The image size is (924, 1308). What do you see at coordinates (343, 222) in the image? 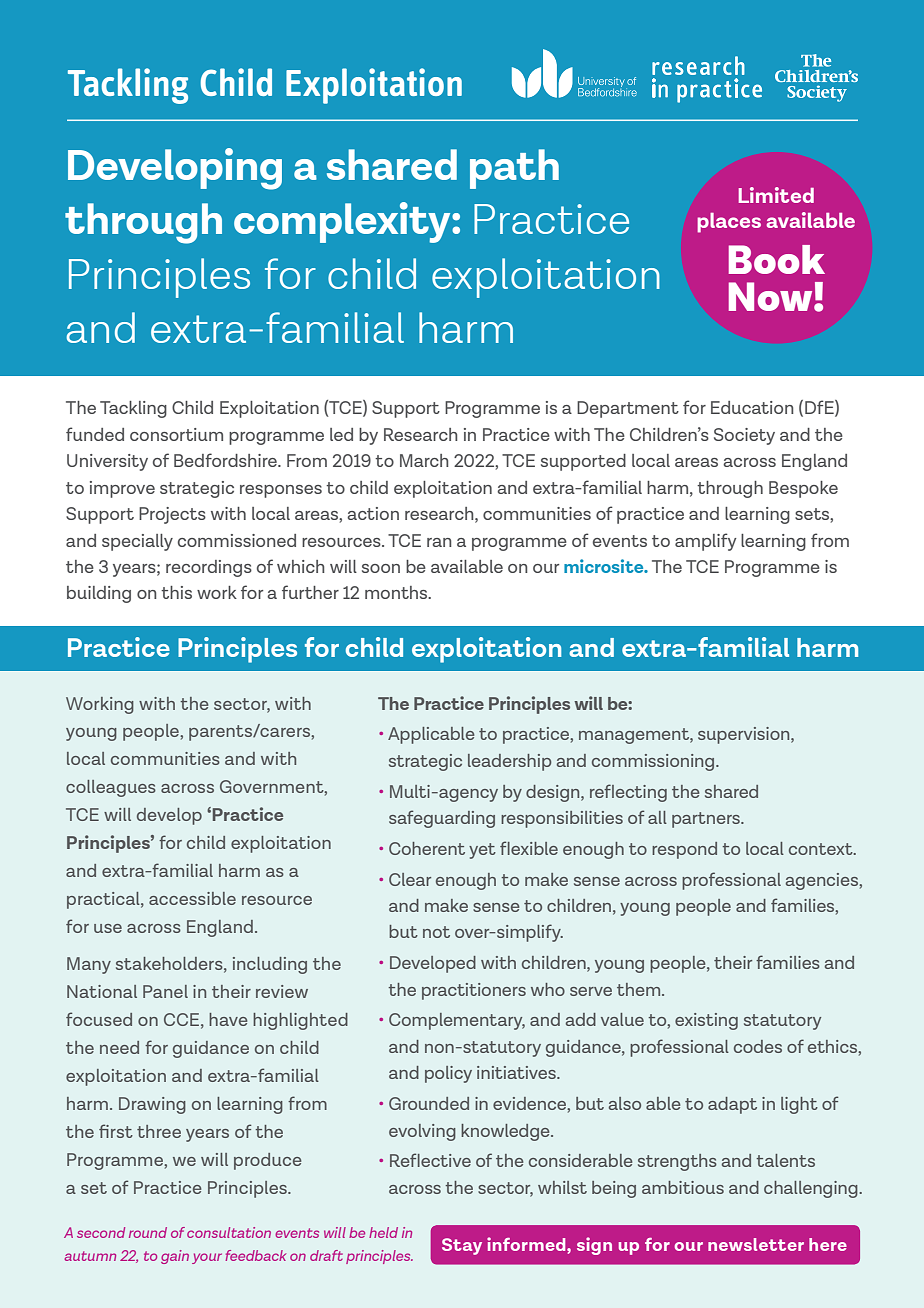
I see `complexity` at bounding box center [343, 222].
